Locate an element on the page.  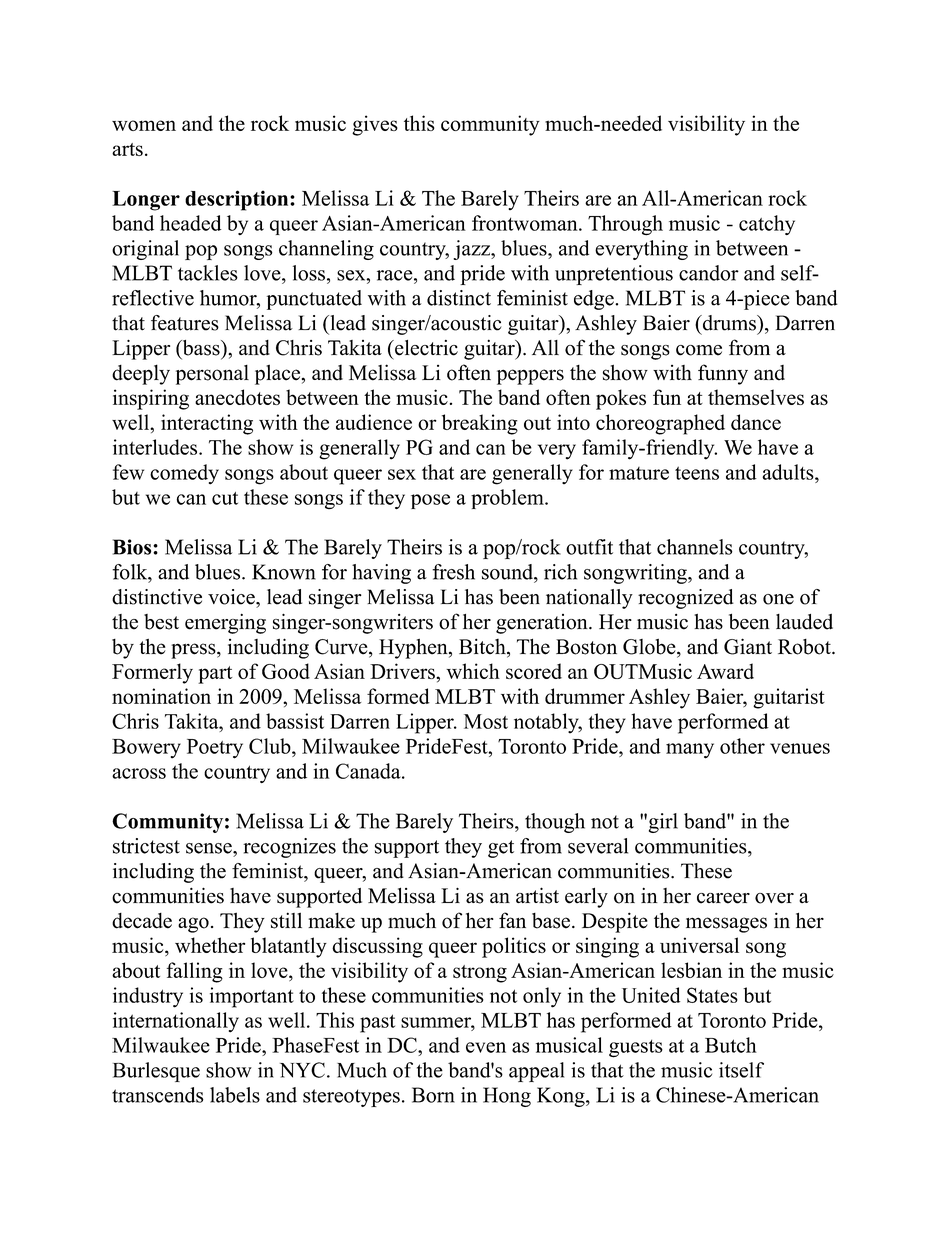
catchy is located at coordinates (767, 225).
